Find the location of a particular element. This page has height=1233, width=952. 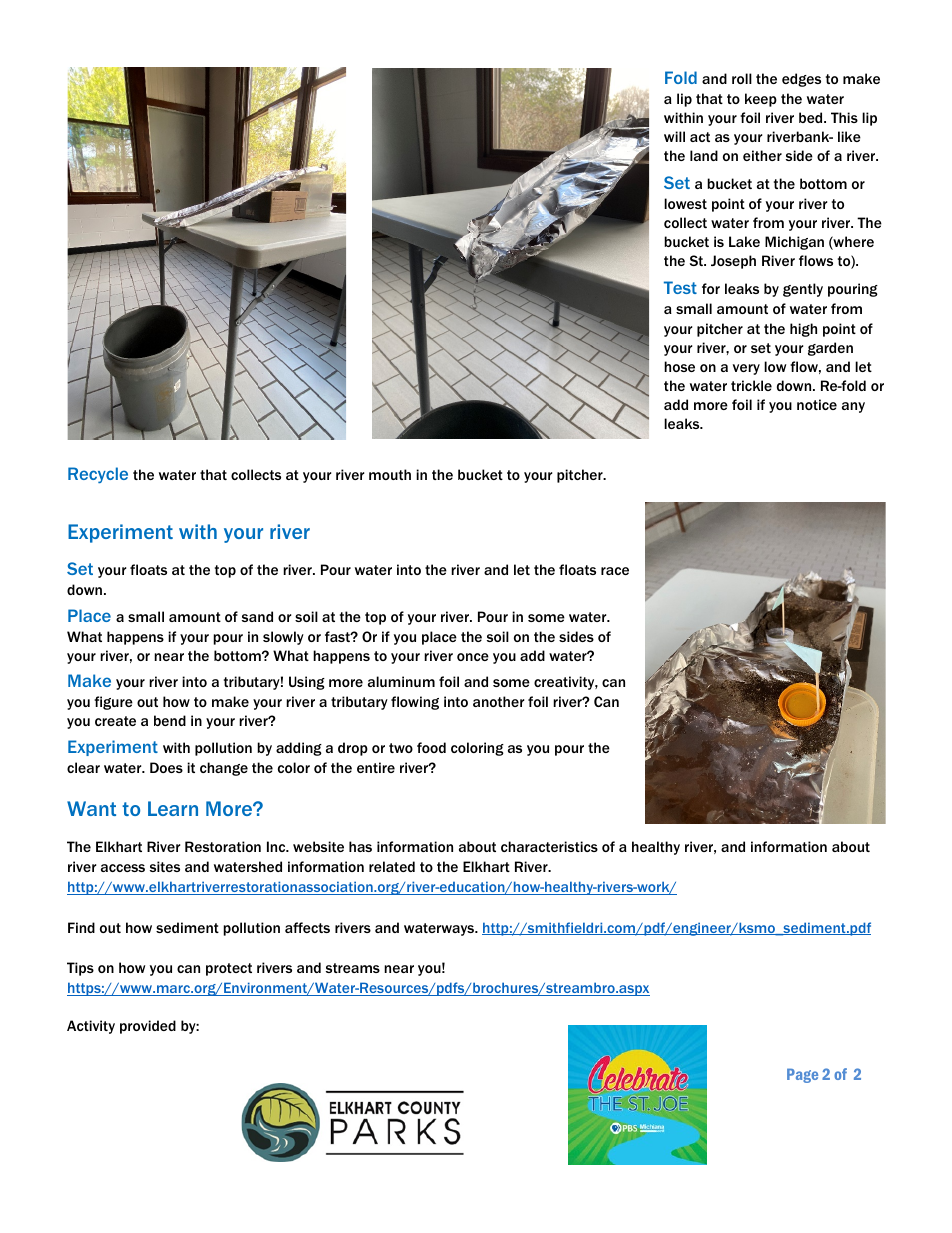

race is located at coordinates (615, 571).
